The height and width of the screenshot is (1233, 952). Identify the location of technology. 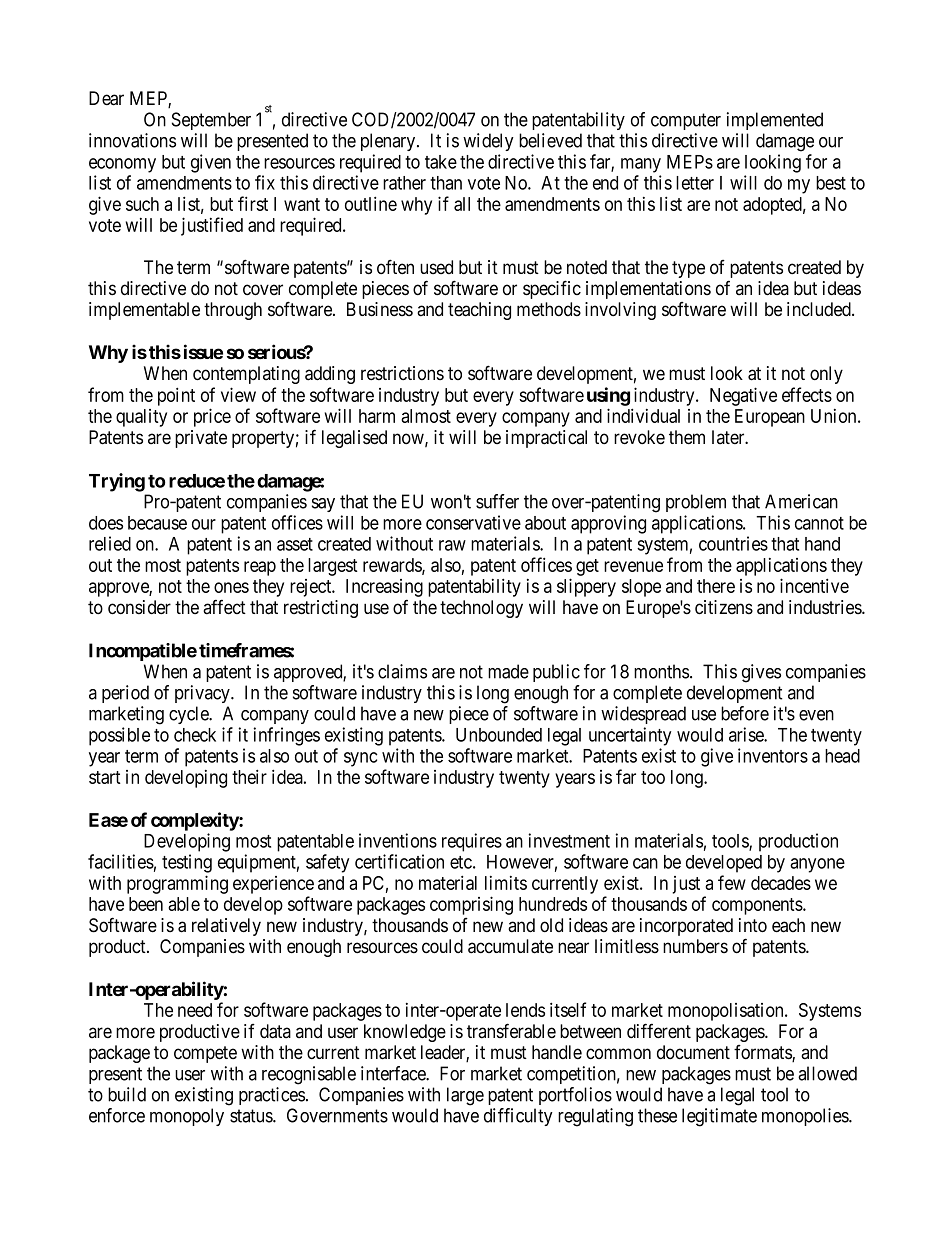
(481, 609).
